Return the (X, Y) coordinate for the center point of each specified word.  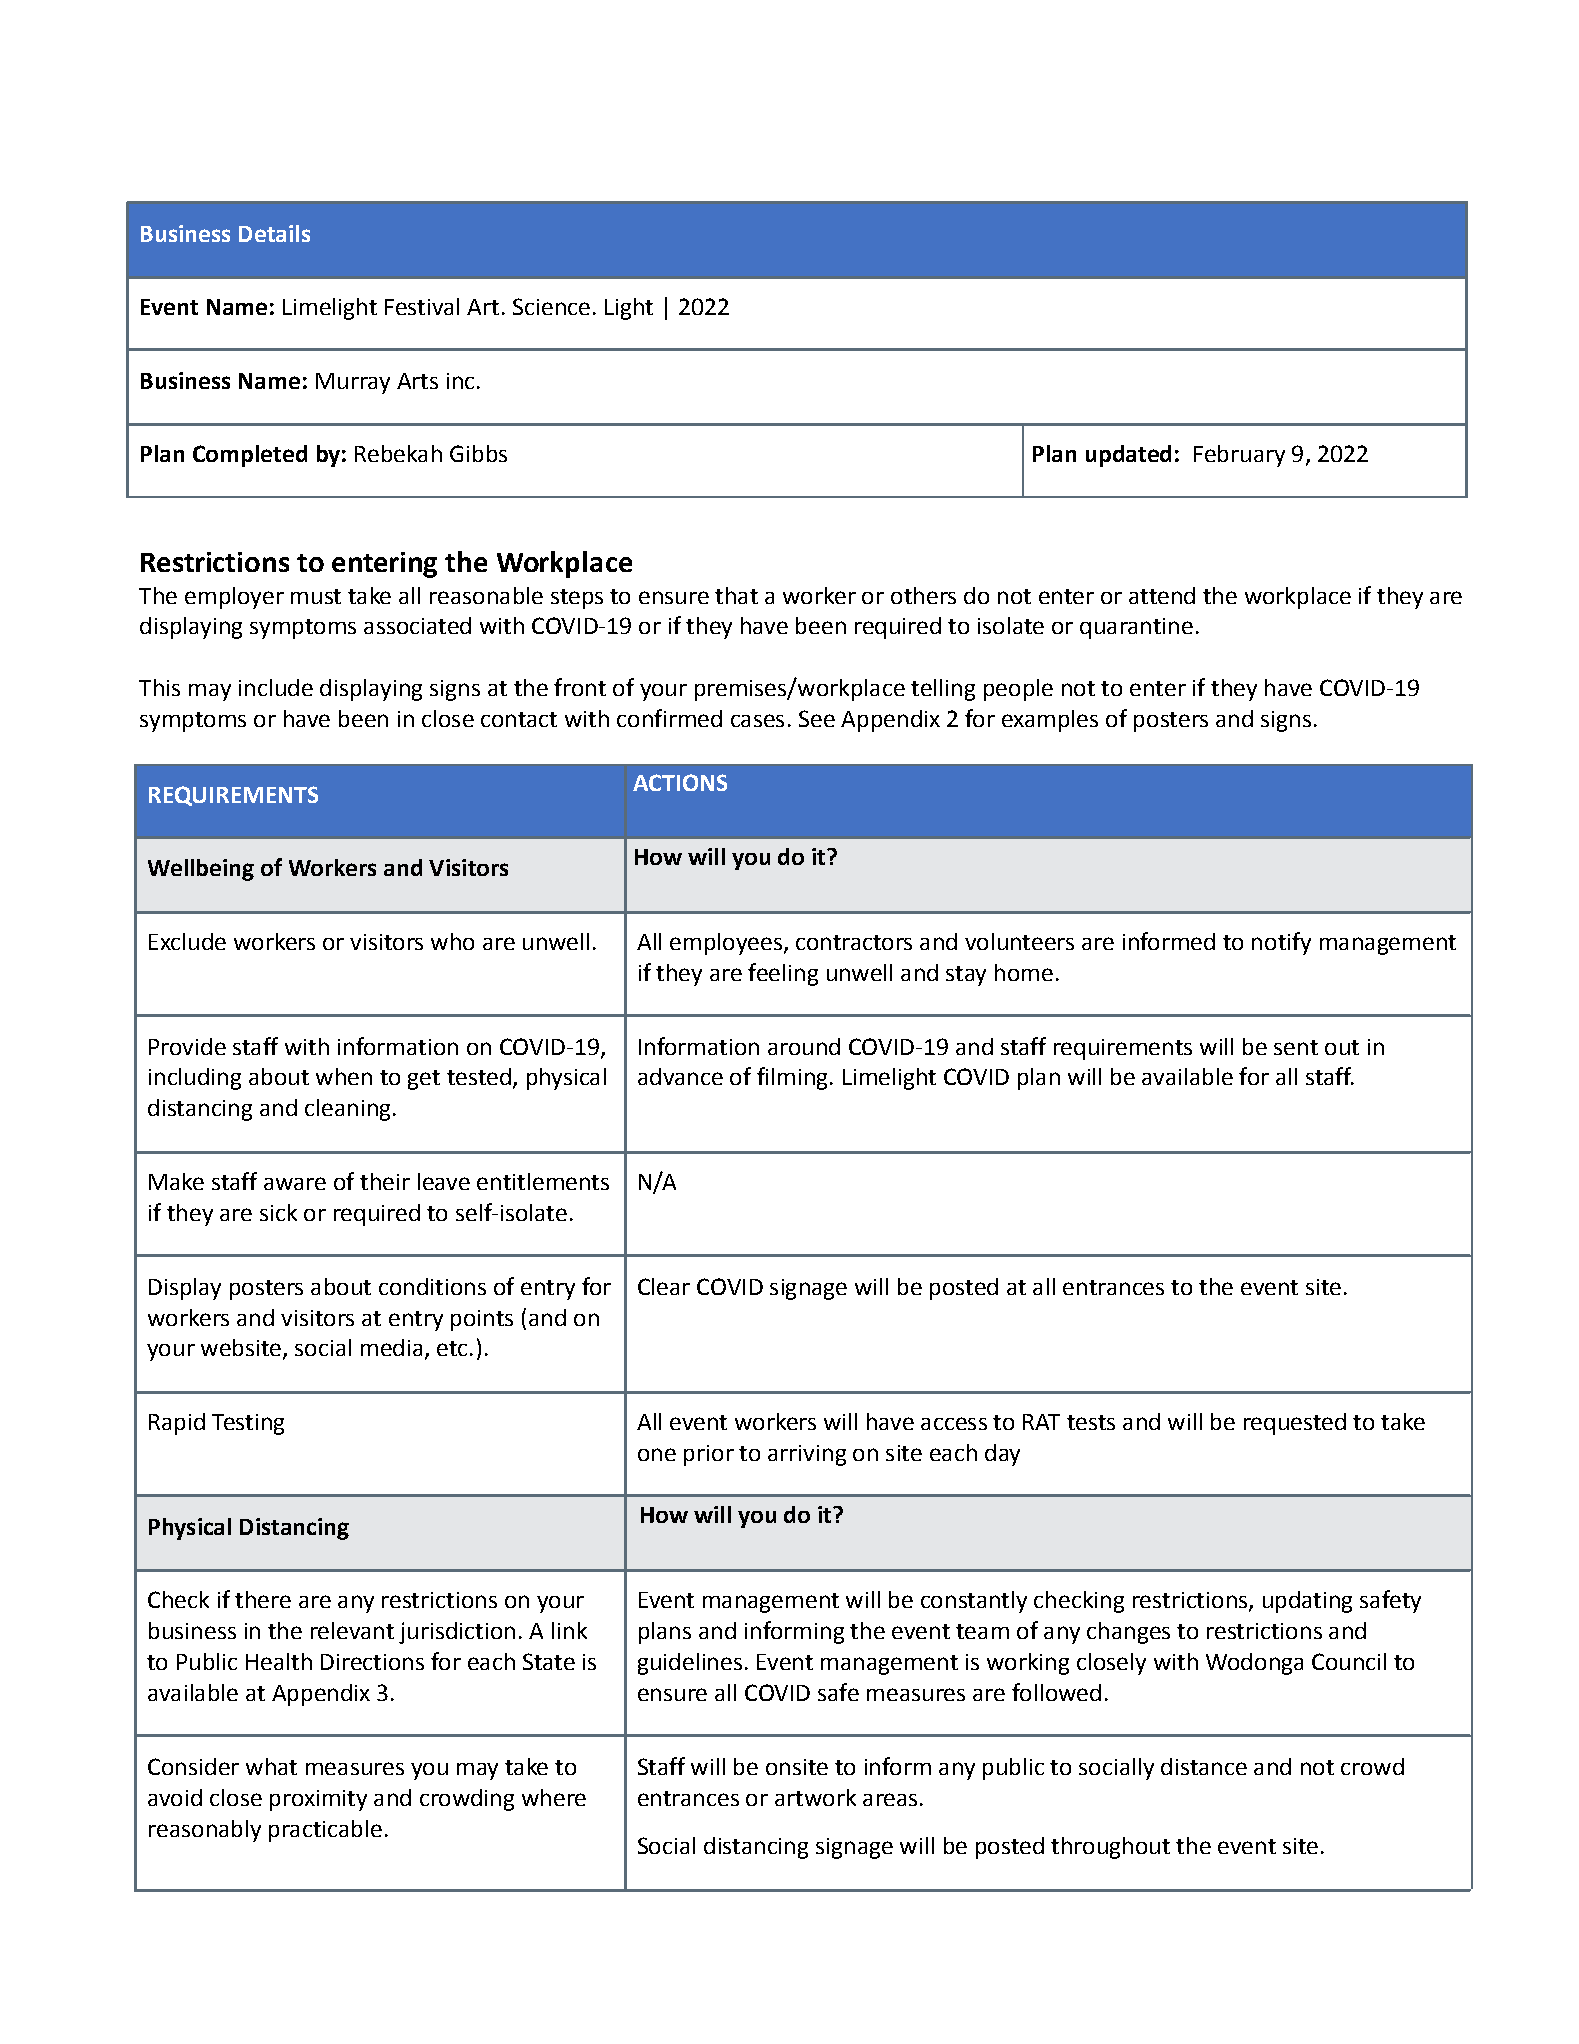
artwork (815, 1797)
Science (551, 306)
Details (274, 233)
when (344, 1076)
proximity (318, 1800)
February (1239, 456)
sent (1296, 1047)
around (804, 1046)
